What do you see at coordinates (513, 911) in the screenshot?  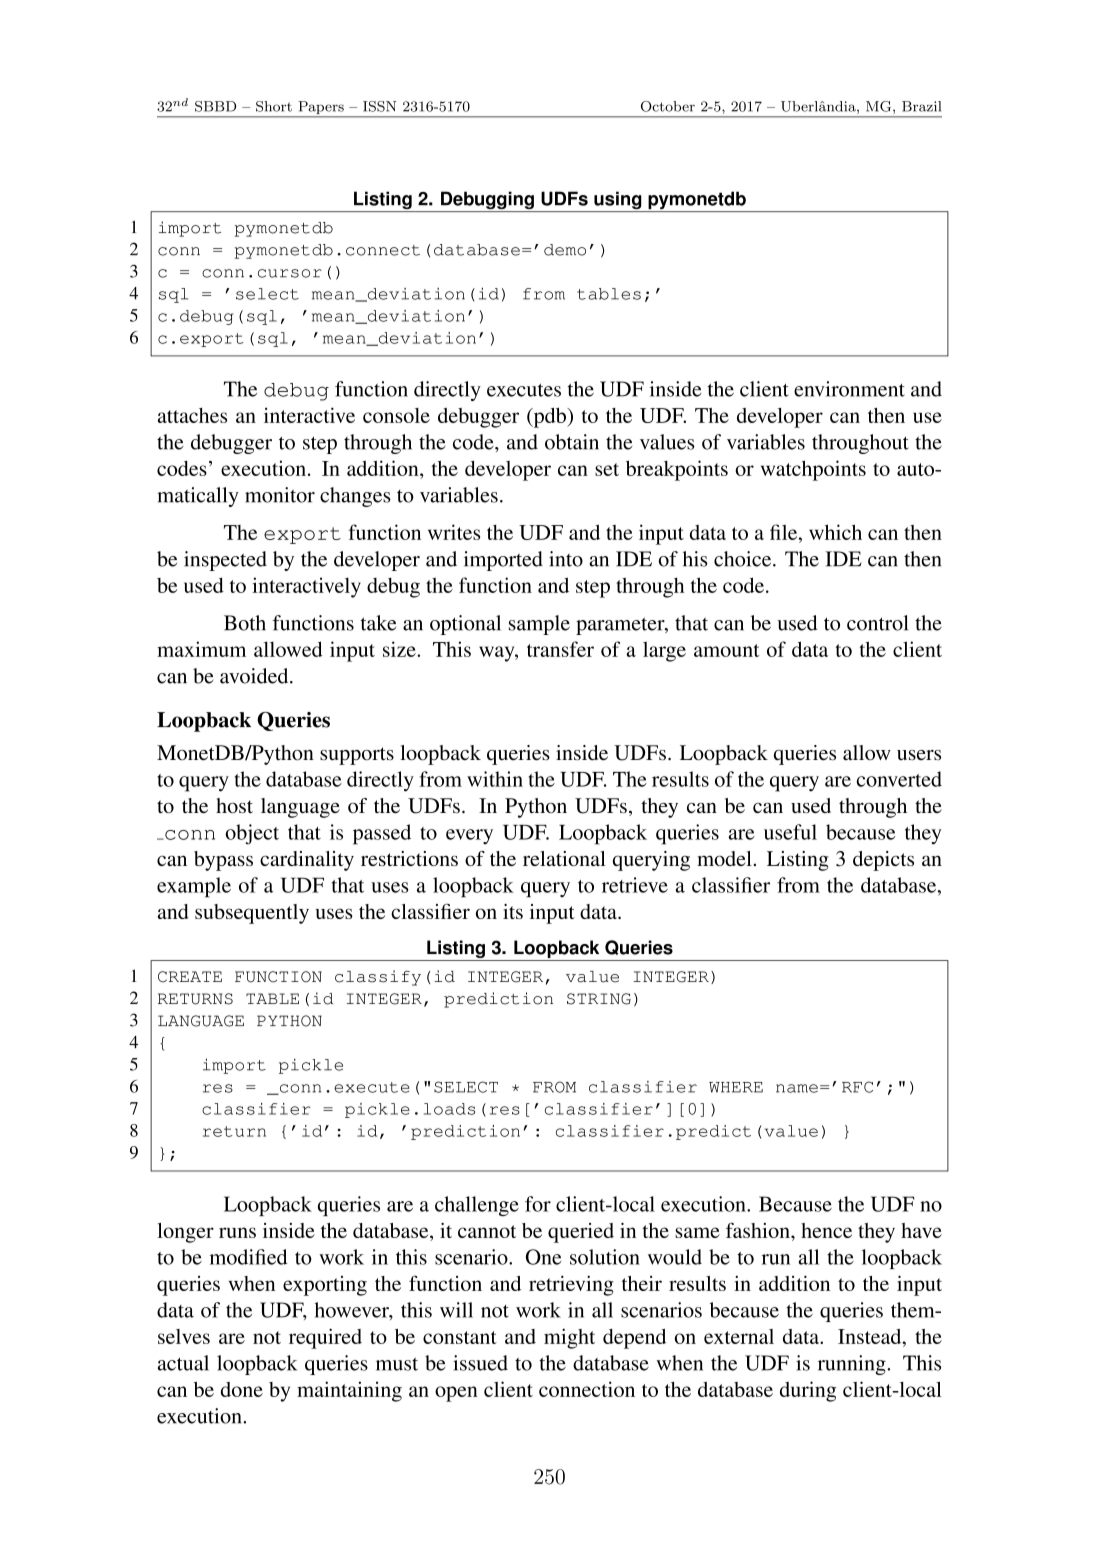 I see `its` at bounding box center [513, 911].
